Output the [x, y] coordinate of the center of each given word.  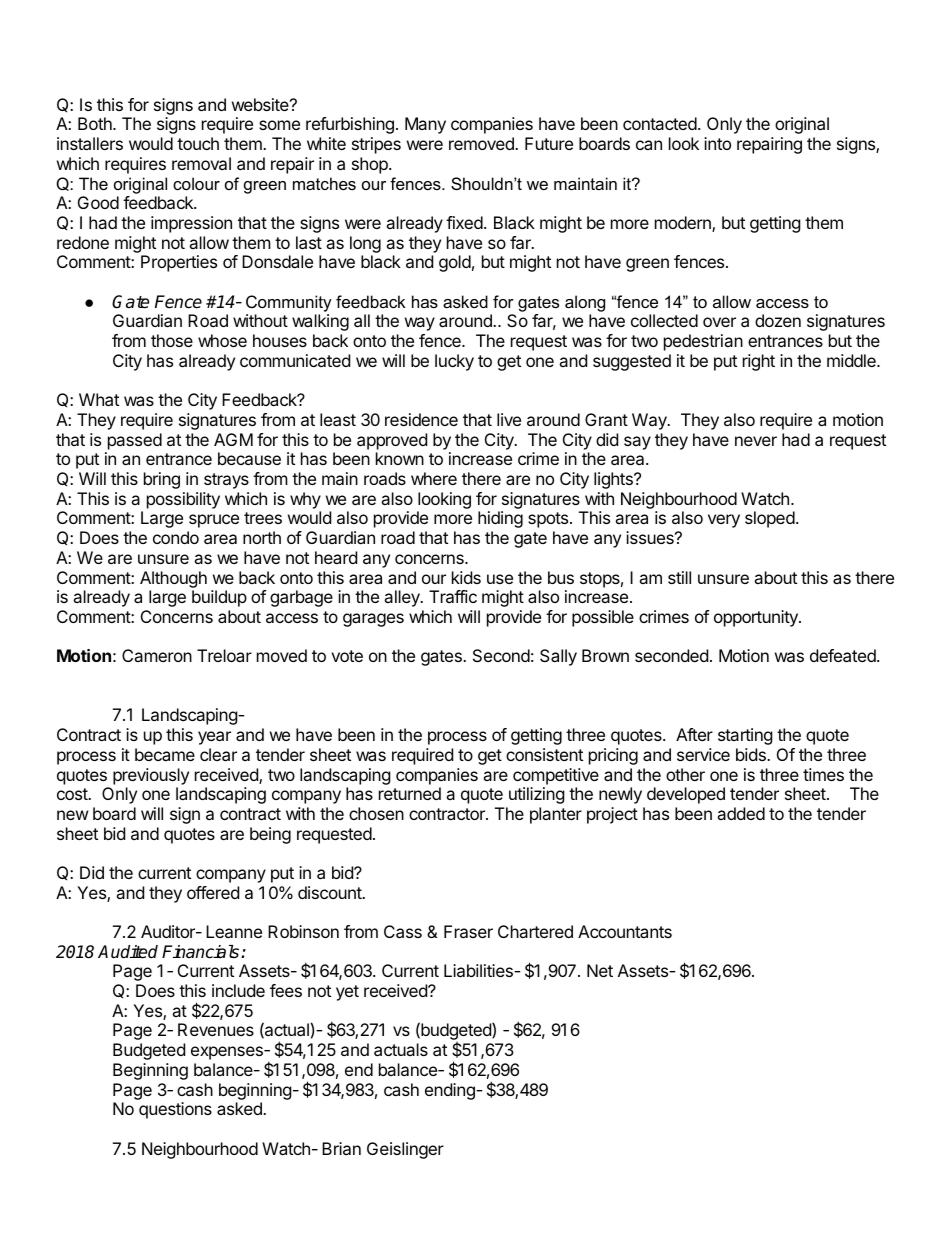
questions [175, 1110]
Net [600, 970]
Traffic [453, 596]
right [759, 362]
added [741, 813]
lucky [454, 362]
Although [173, 579]
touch [198, 143]
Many [425, 125]
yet [347, 993]
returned [410, 793]
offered [213, 892]
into [717, 143]
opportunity [757, 618]
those [172, 340]
